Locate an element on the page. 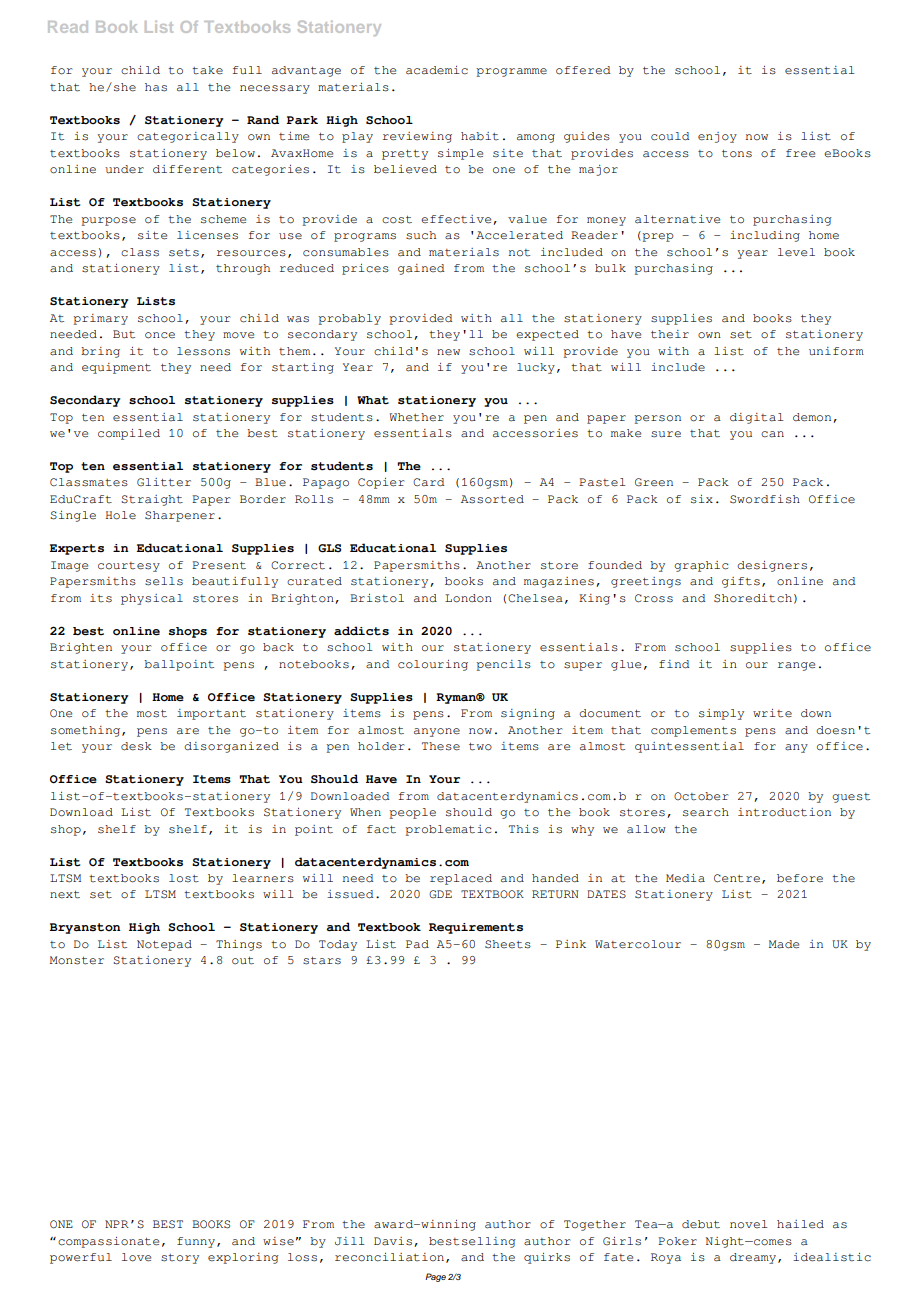 The image size is (924, 1308). important is located at coordinates (211, 714).
